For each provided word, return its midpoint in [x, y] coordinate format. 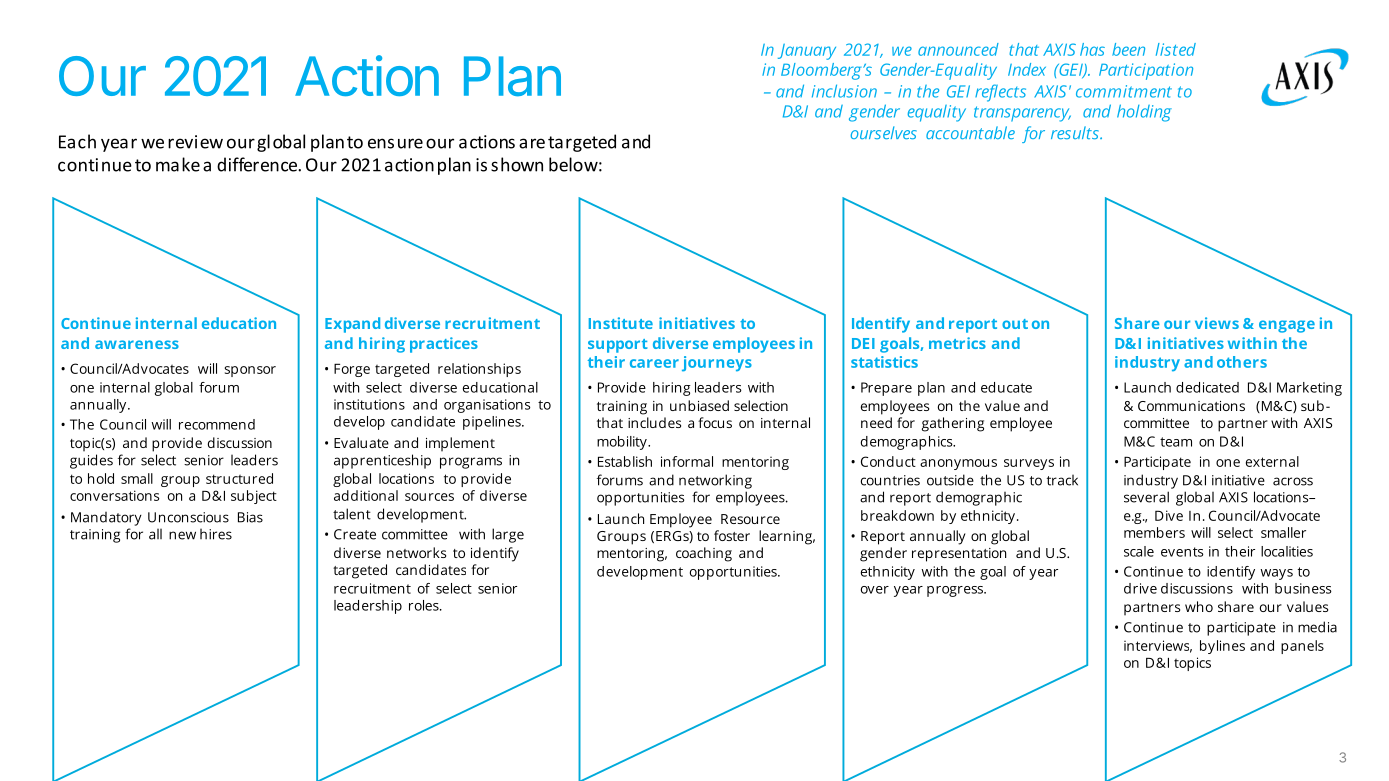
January [807, 52]
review [195, 142]
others [1242, 362]
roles [425, 605]
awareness [137, 344]
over [875, 590]
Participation [1146, 71]
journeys [717, 364]
